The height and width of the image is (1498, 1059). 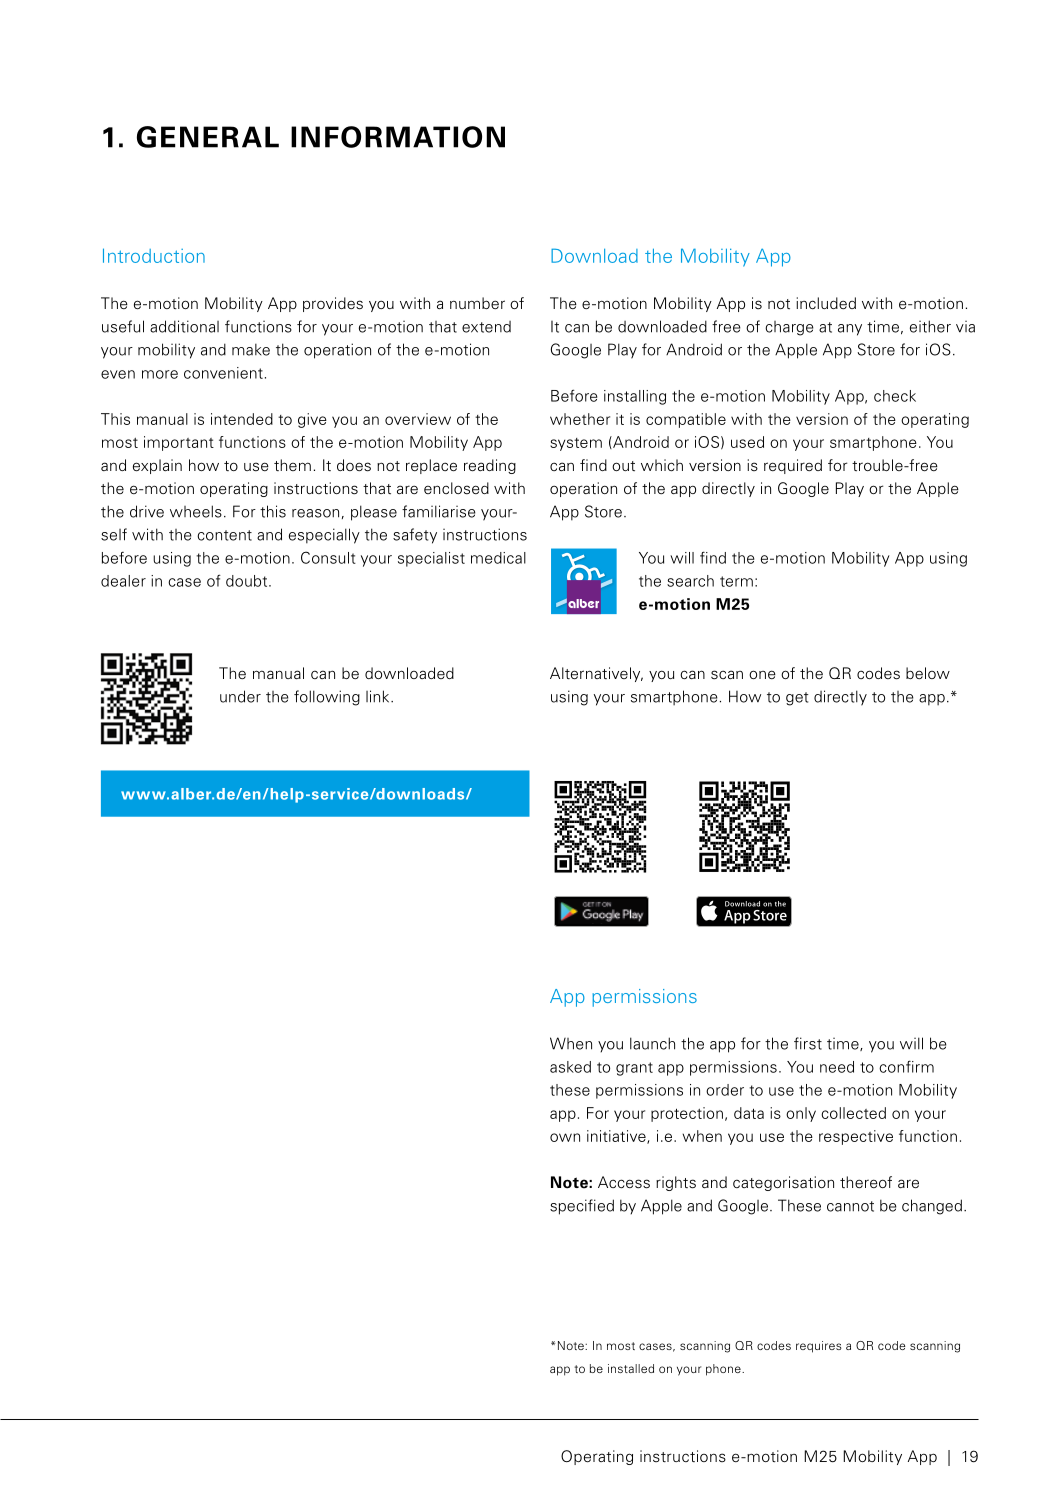 I want to click on under, so click(x=240, y=696).
